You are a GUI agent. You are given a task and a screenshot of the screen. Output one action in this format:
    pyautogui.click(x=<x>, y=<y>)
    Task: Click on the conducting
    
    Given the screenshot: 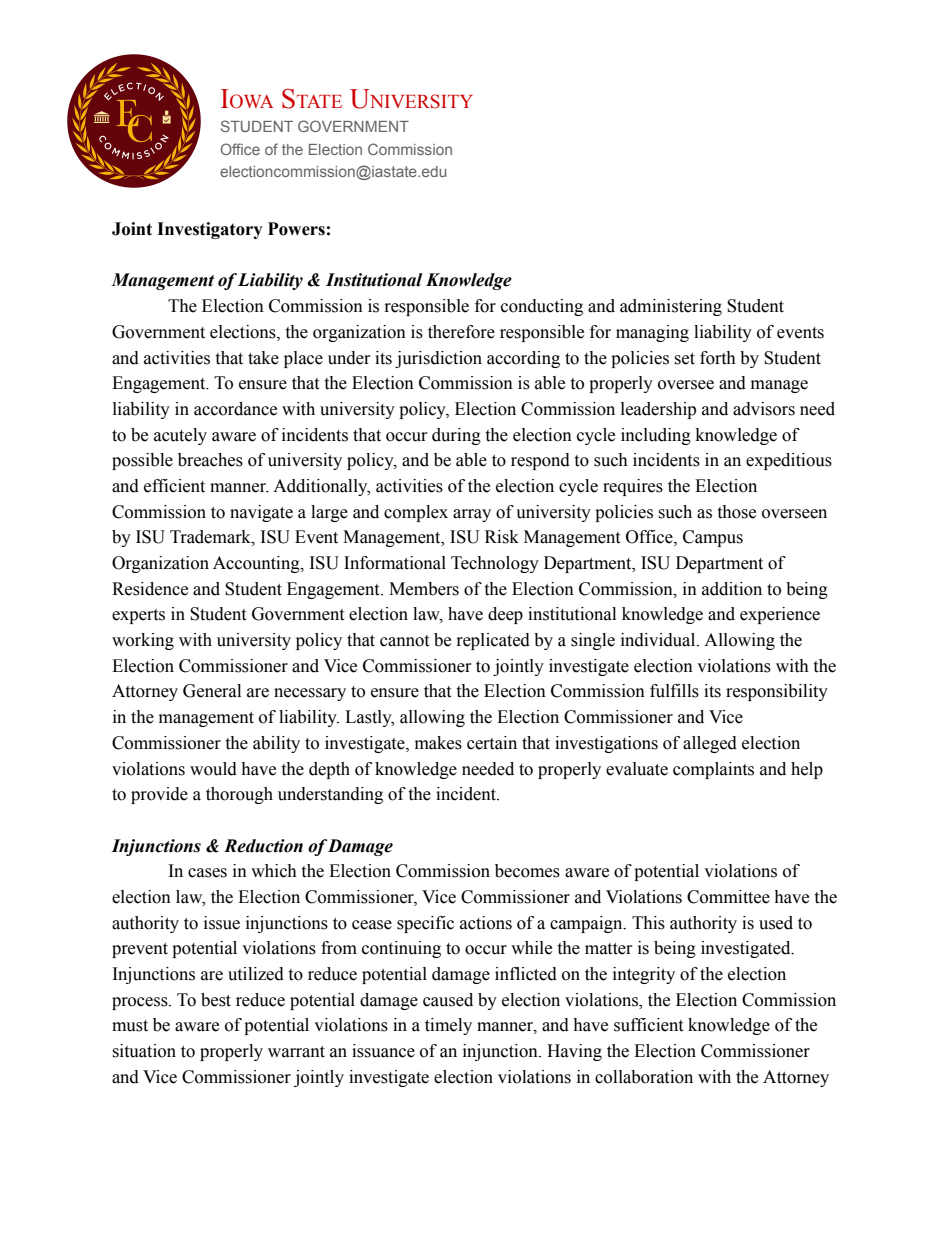 What is the action you would take?
    pyautogui.click(x=542, y=307)
